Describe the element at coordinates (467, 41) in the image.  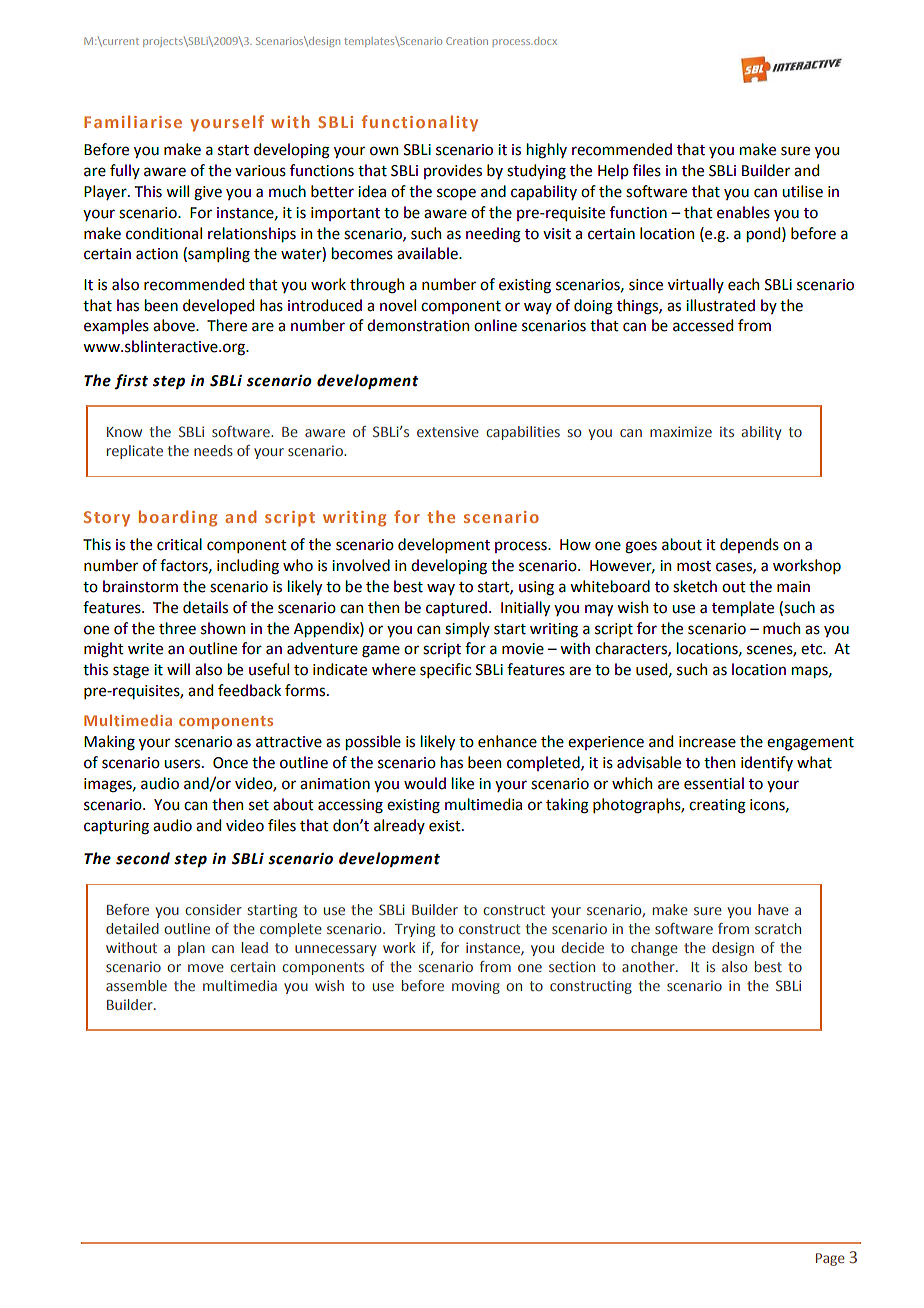
I see `Creation` at that location.
